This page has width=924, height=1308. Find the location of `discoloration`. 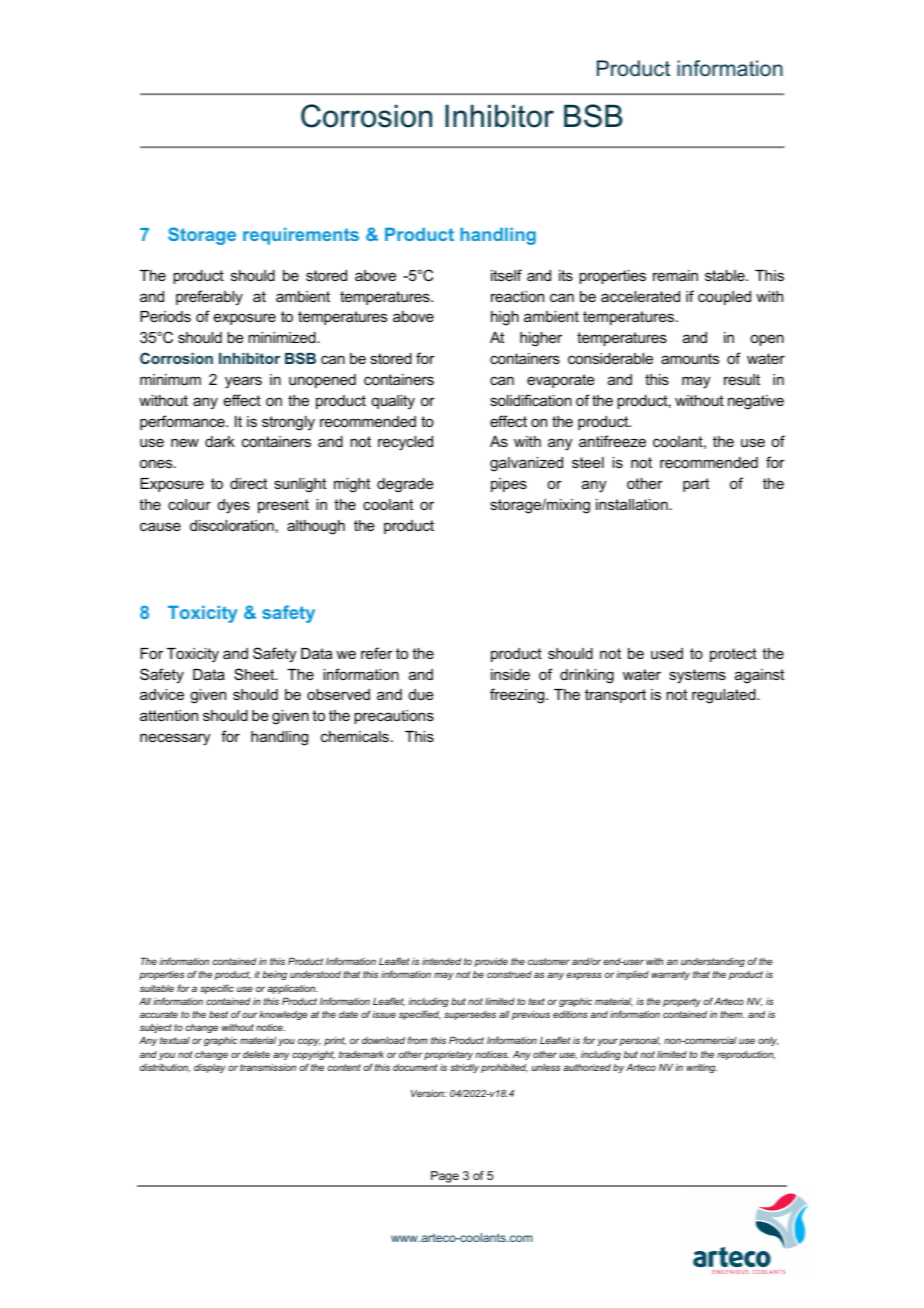

discoloration is located at coordinates (232, 525).
